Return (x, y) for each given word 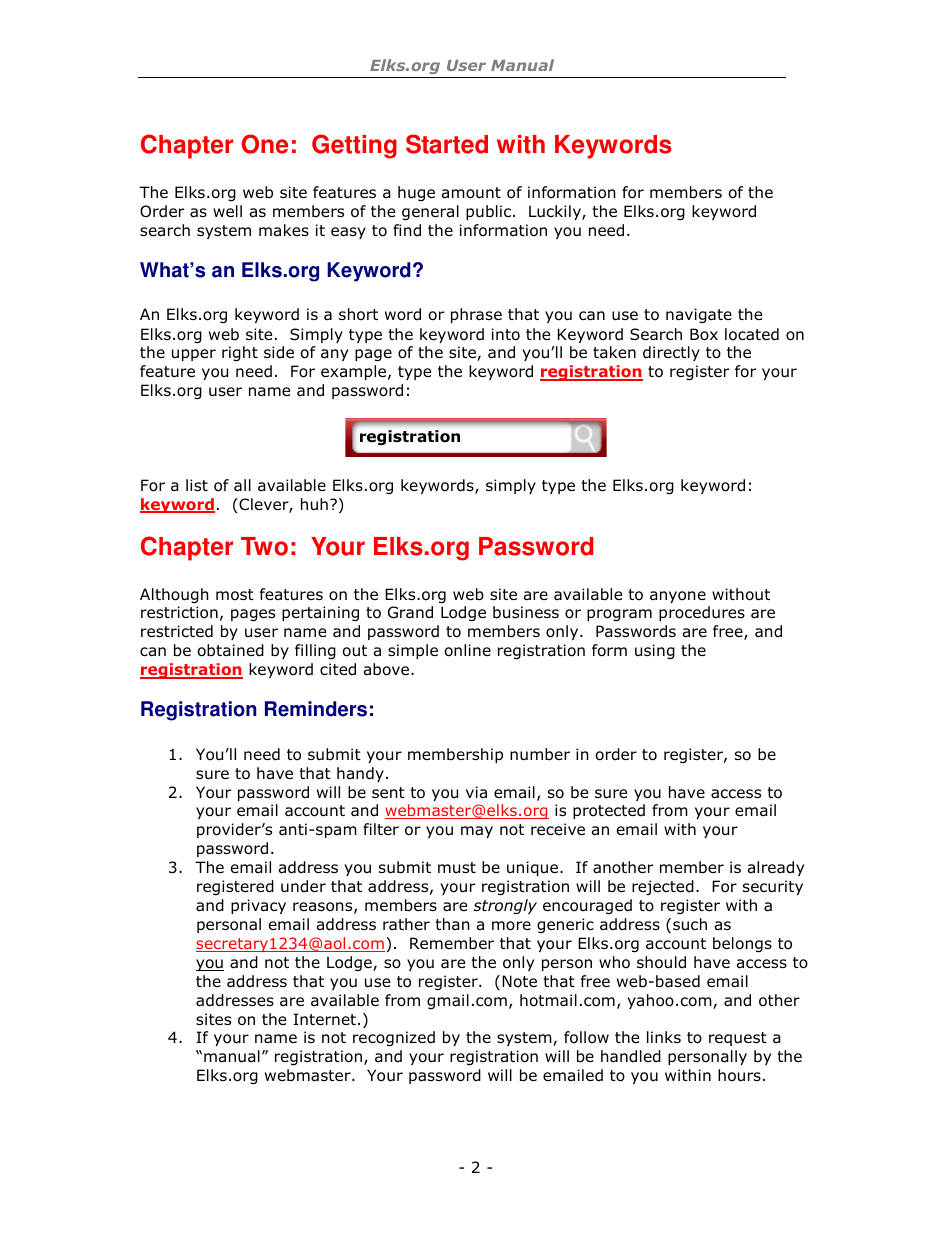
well (227, 211)
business (526, 612)
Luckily (556, 212)
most (235, 595)
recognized (394, 1038)
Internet (324, 1019)
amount (471, 193)
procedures (702, 613)
